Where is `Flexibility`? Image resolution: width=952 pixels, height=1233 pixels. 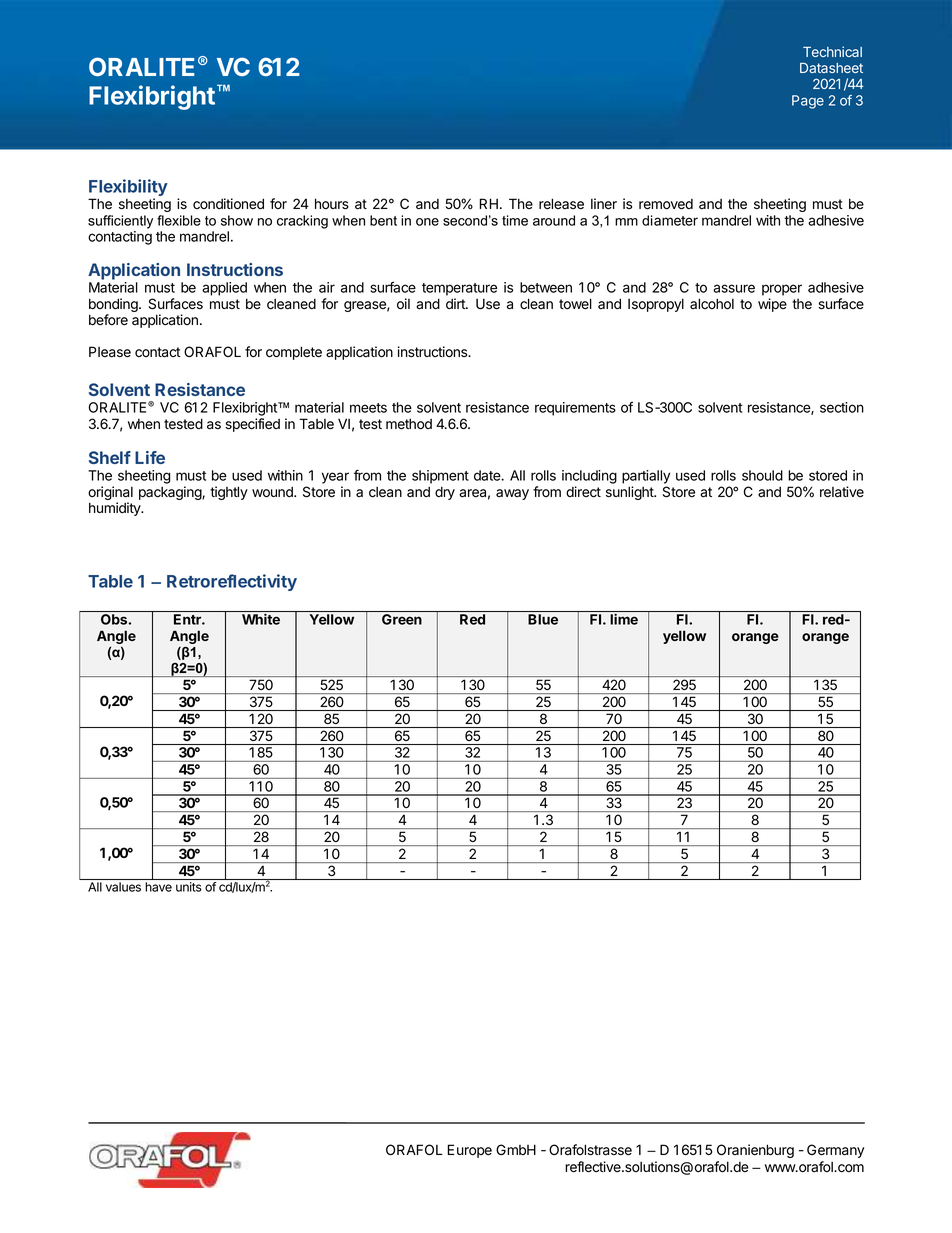 Flexibility is located at coordinates (128, 189).
